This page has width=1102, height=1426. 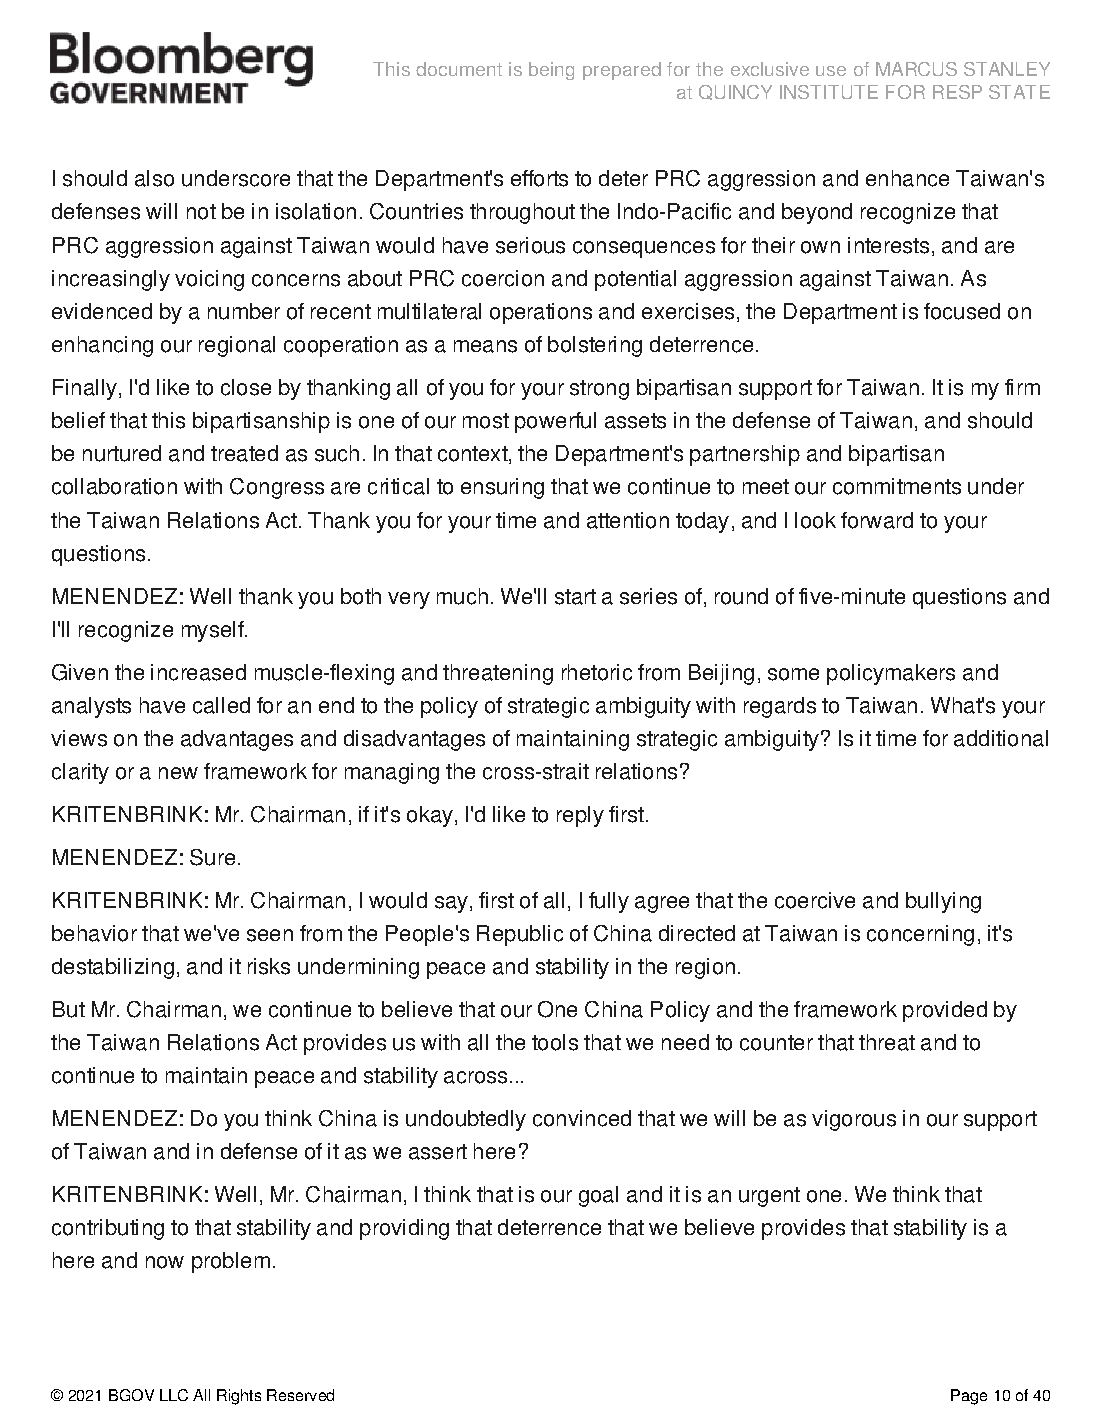 What do you see at coordinates (244, 453) in the page?
I see `treated` at bounding box center [244, 453].
